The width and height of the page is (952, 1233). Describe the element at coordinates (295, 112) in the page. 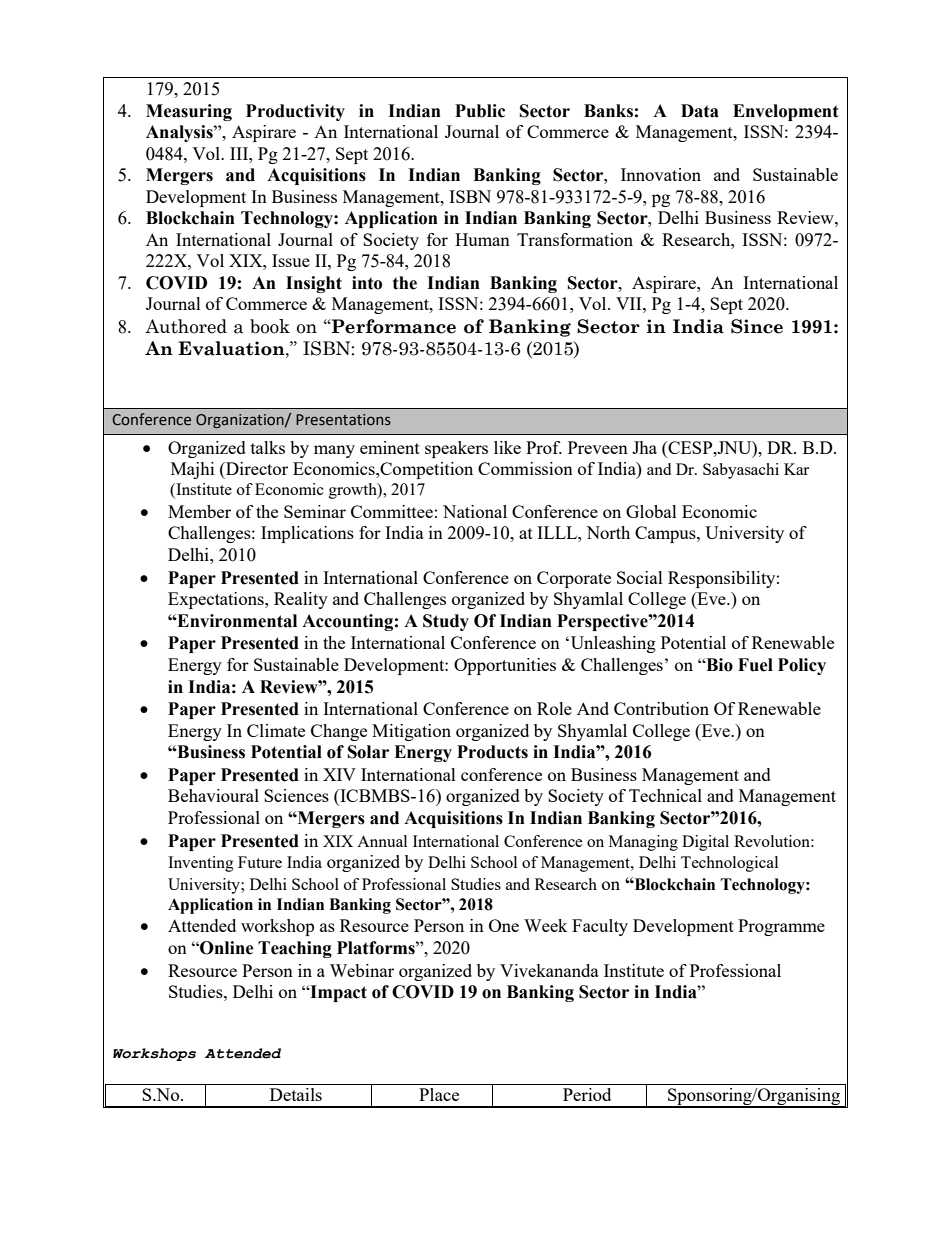

I see `Productivity` at that location.
